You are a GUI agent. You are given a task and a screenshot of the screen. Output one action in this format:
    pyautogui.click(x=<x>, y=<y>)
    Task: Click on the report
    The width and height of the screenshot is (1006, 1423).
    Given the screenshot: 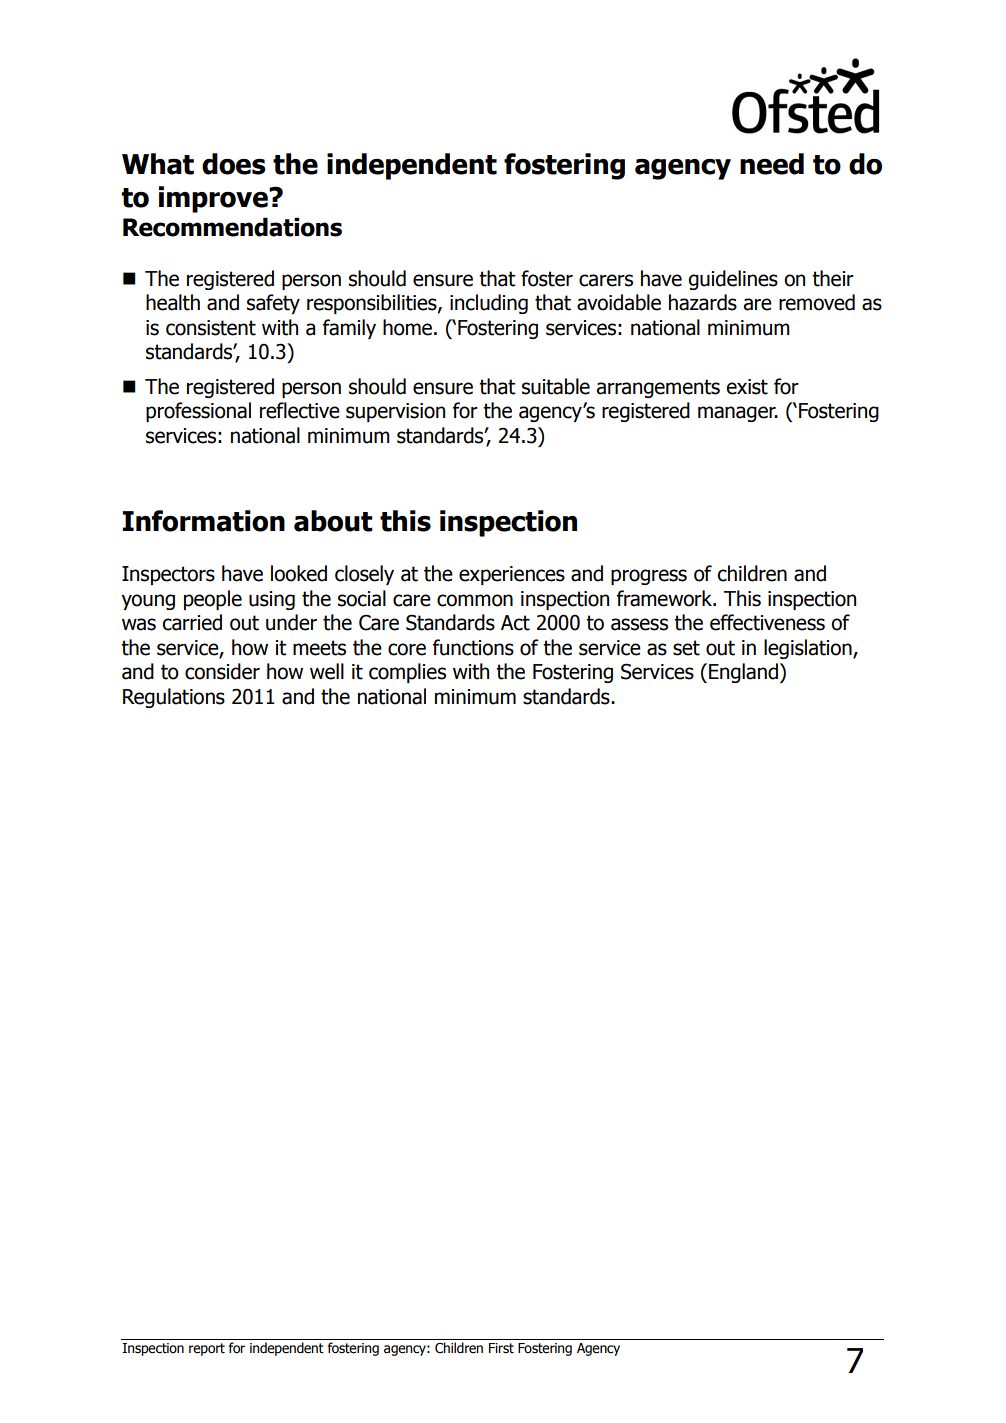 What is the action you would take?
    pyautogui.click(x=207, y=1349)
